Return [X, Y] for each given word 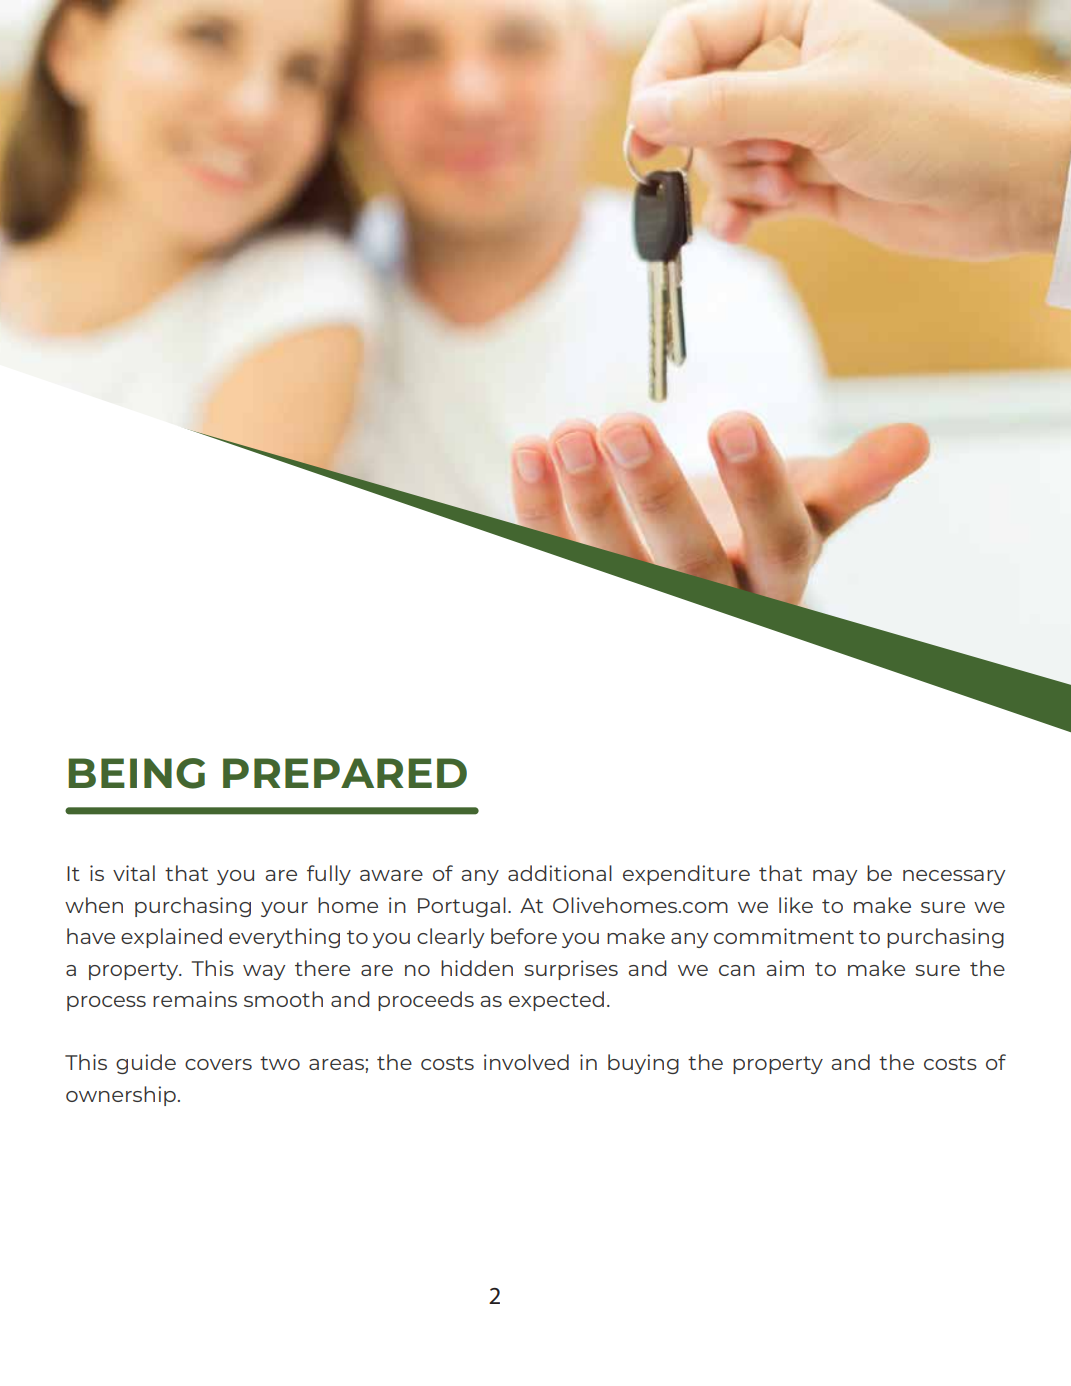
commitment [784, 936]
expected [556, 1001]
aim [785, 968]
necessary [954, 877]
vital [134, 873]
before [524, 936]
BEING [136, 773]
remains [195, 999]
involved [526, 1062]
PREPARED [345, 773]
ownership [121, 1096]
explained [171, 938]
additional [560, 873]
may [835, 877]
